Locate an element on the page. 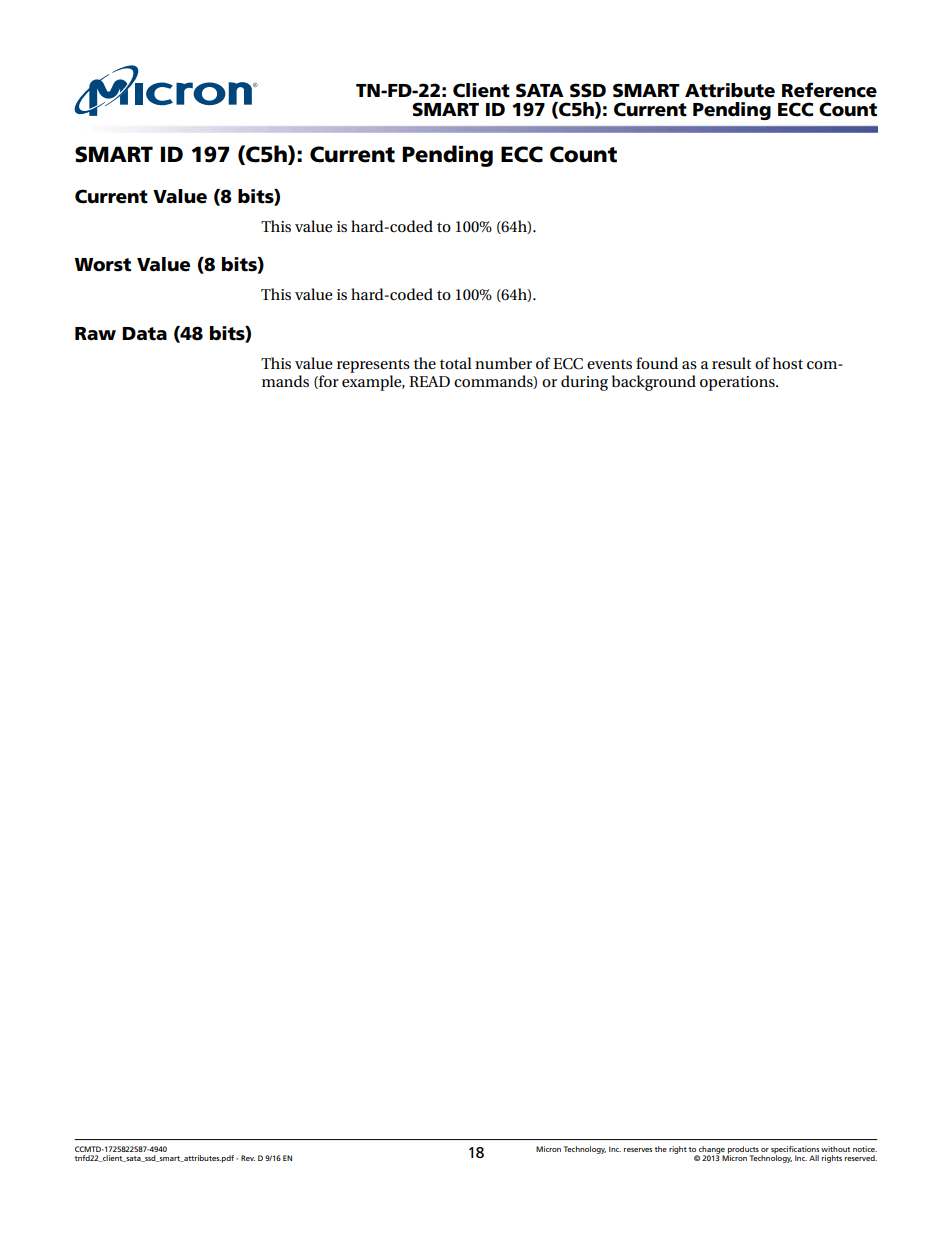 The image size is (952, 1233). Data is located at coordinates (144, 334).
